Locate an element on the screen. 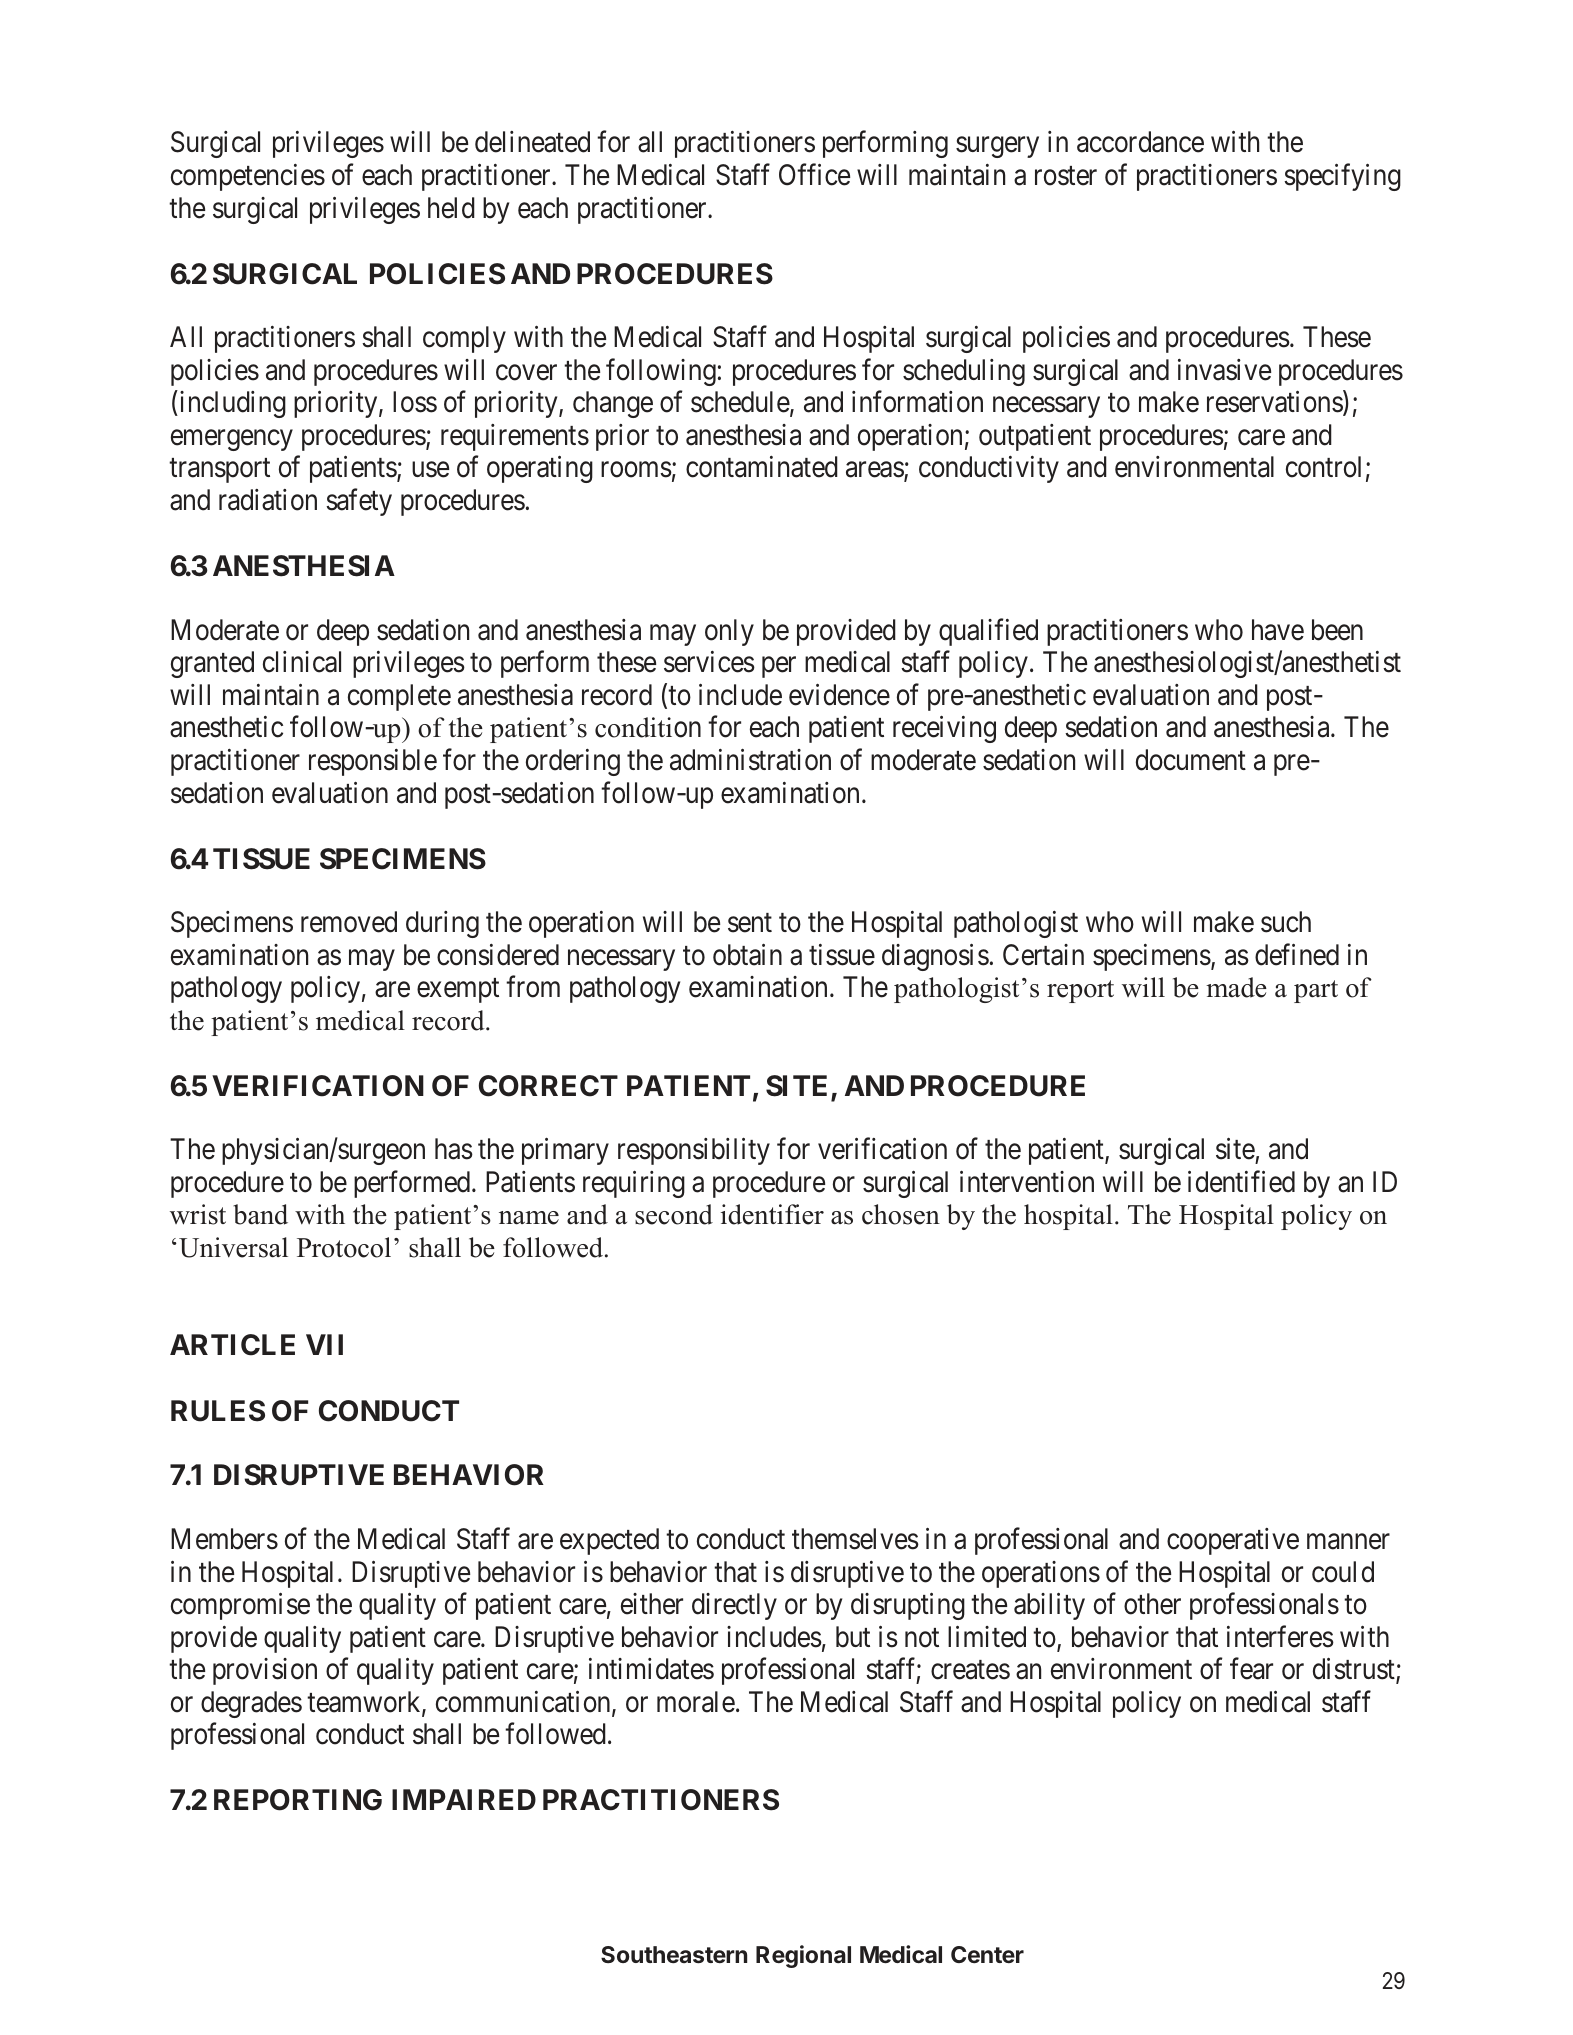 This screenshot has height=2035, width=1573. competencies is located at coordinates (248, 177).
